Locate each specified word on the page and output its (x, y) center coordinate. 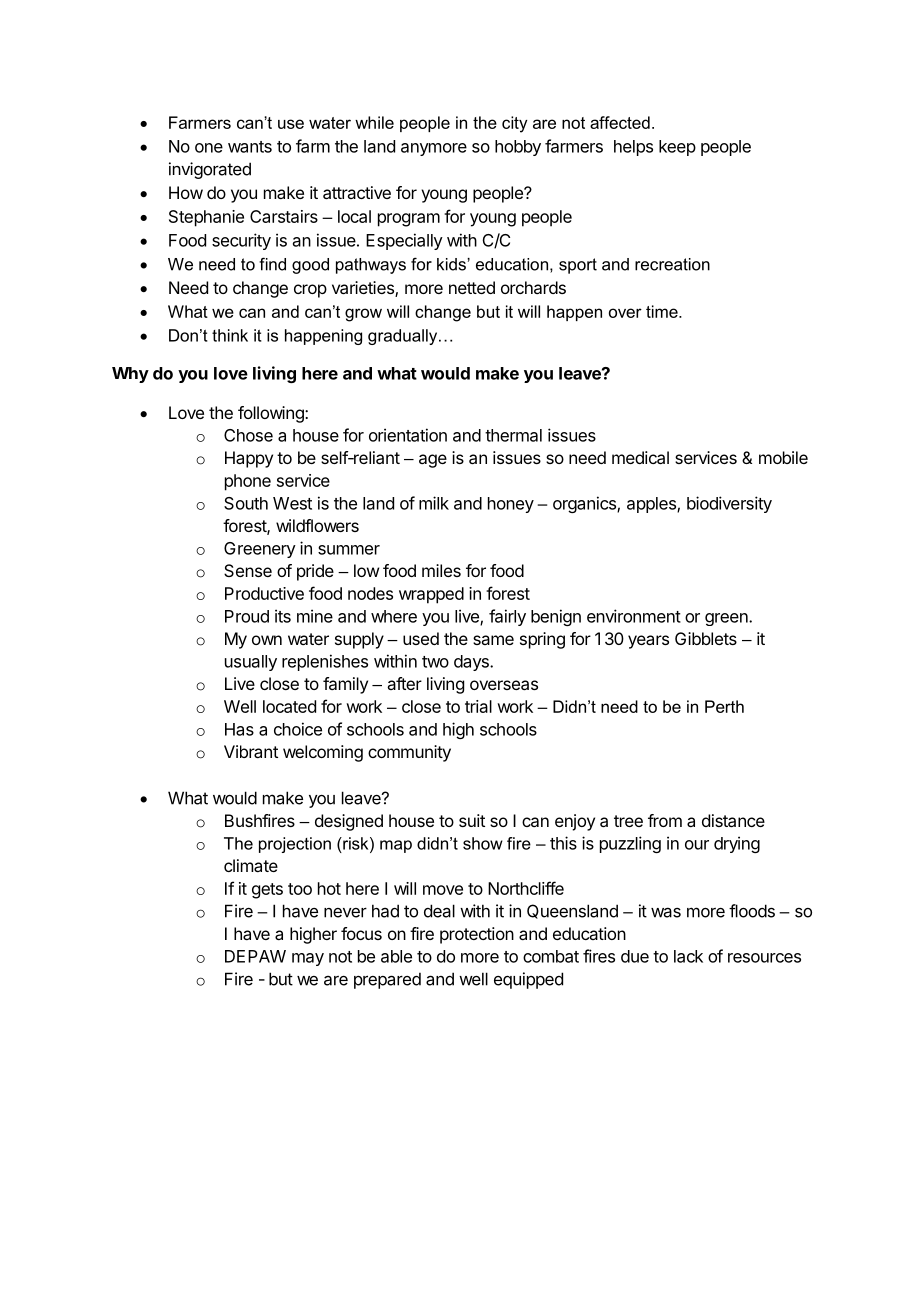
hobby (518, 148)
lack (688, 956)
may (308, 959)
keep (677, 148)
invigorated (210, 170)
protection (477, 935)
